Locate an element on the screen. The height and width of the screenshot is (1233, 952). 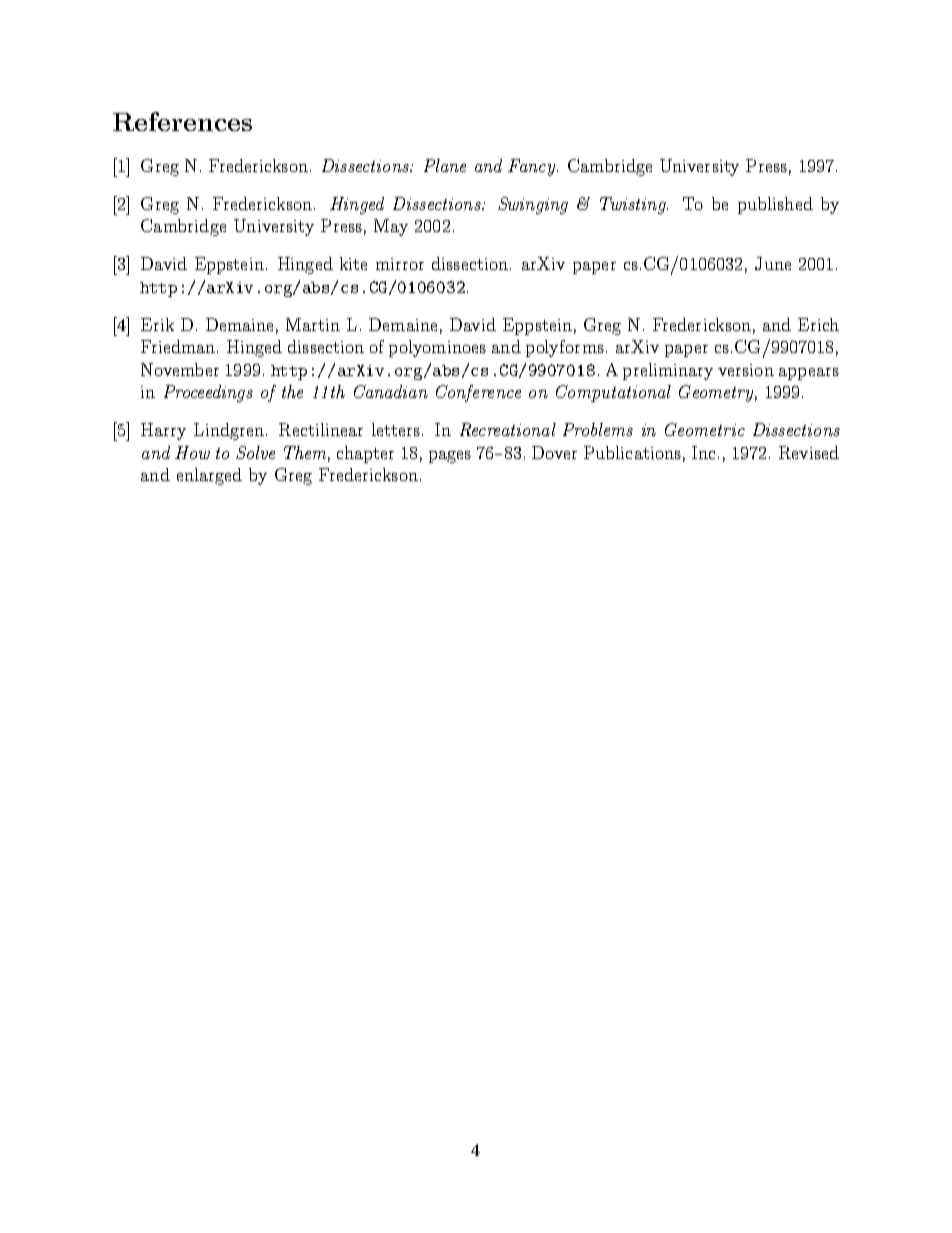
published is located at coordinates (775, 205).
